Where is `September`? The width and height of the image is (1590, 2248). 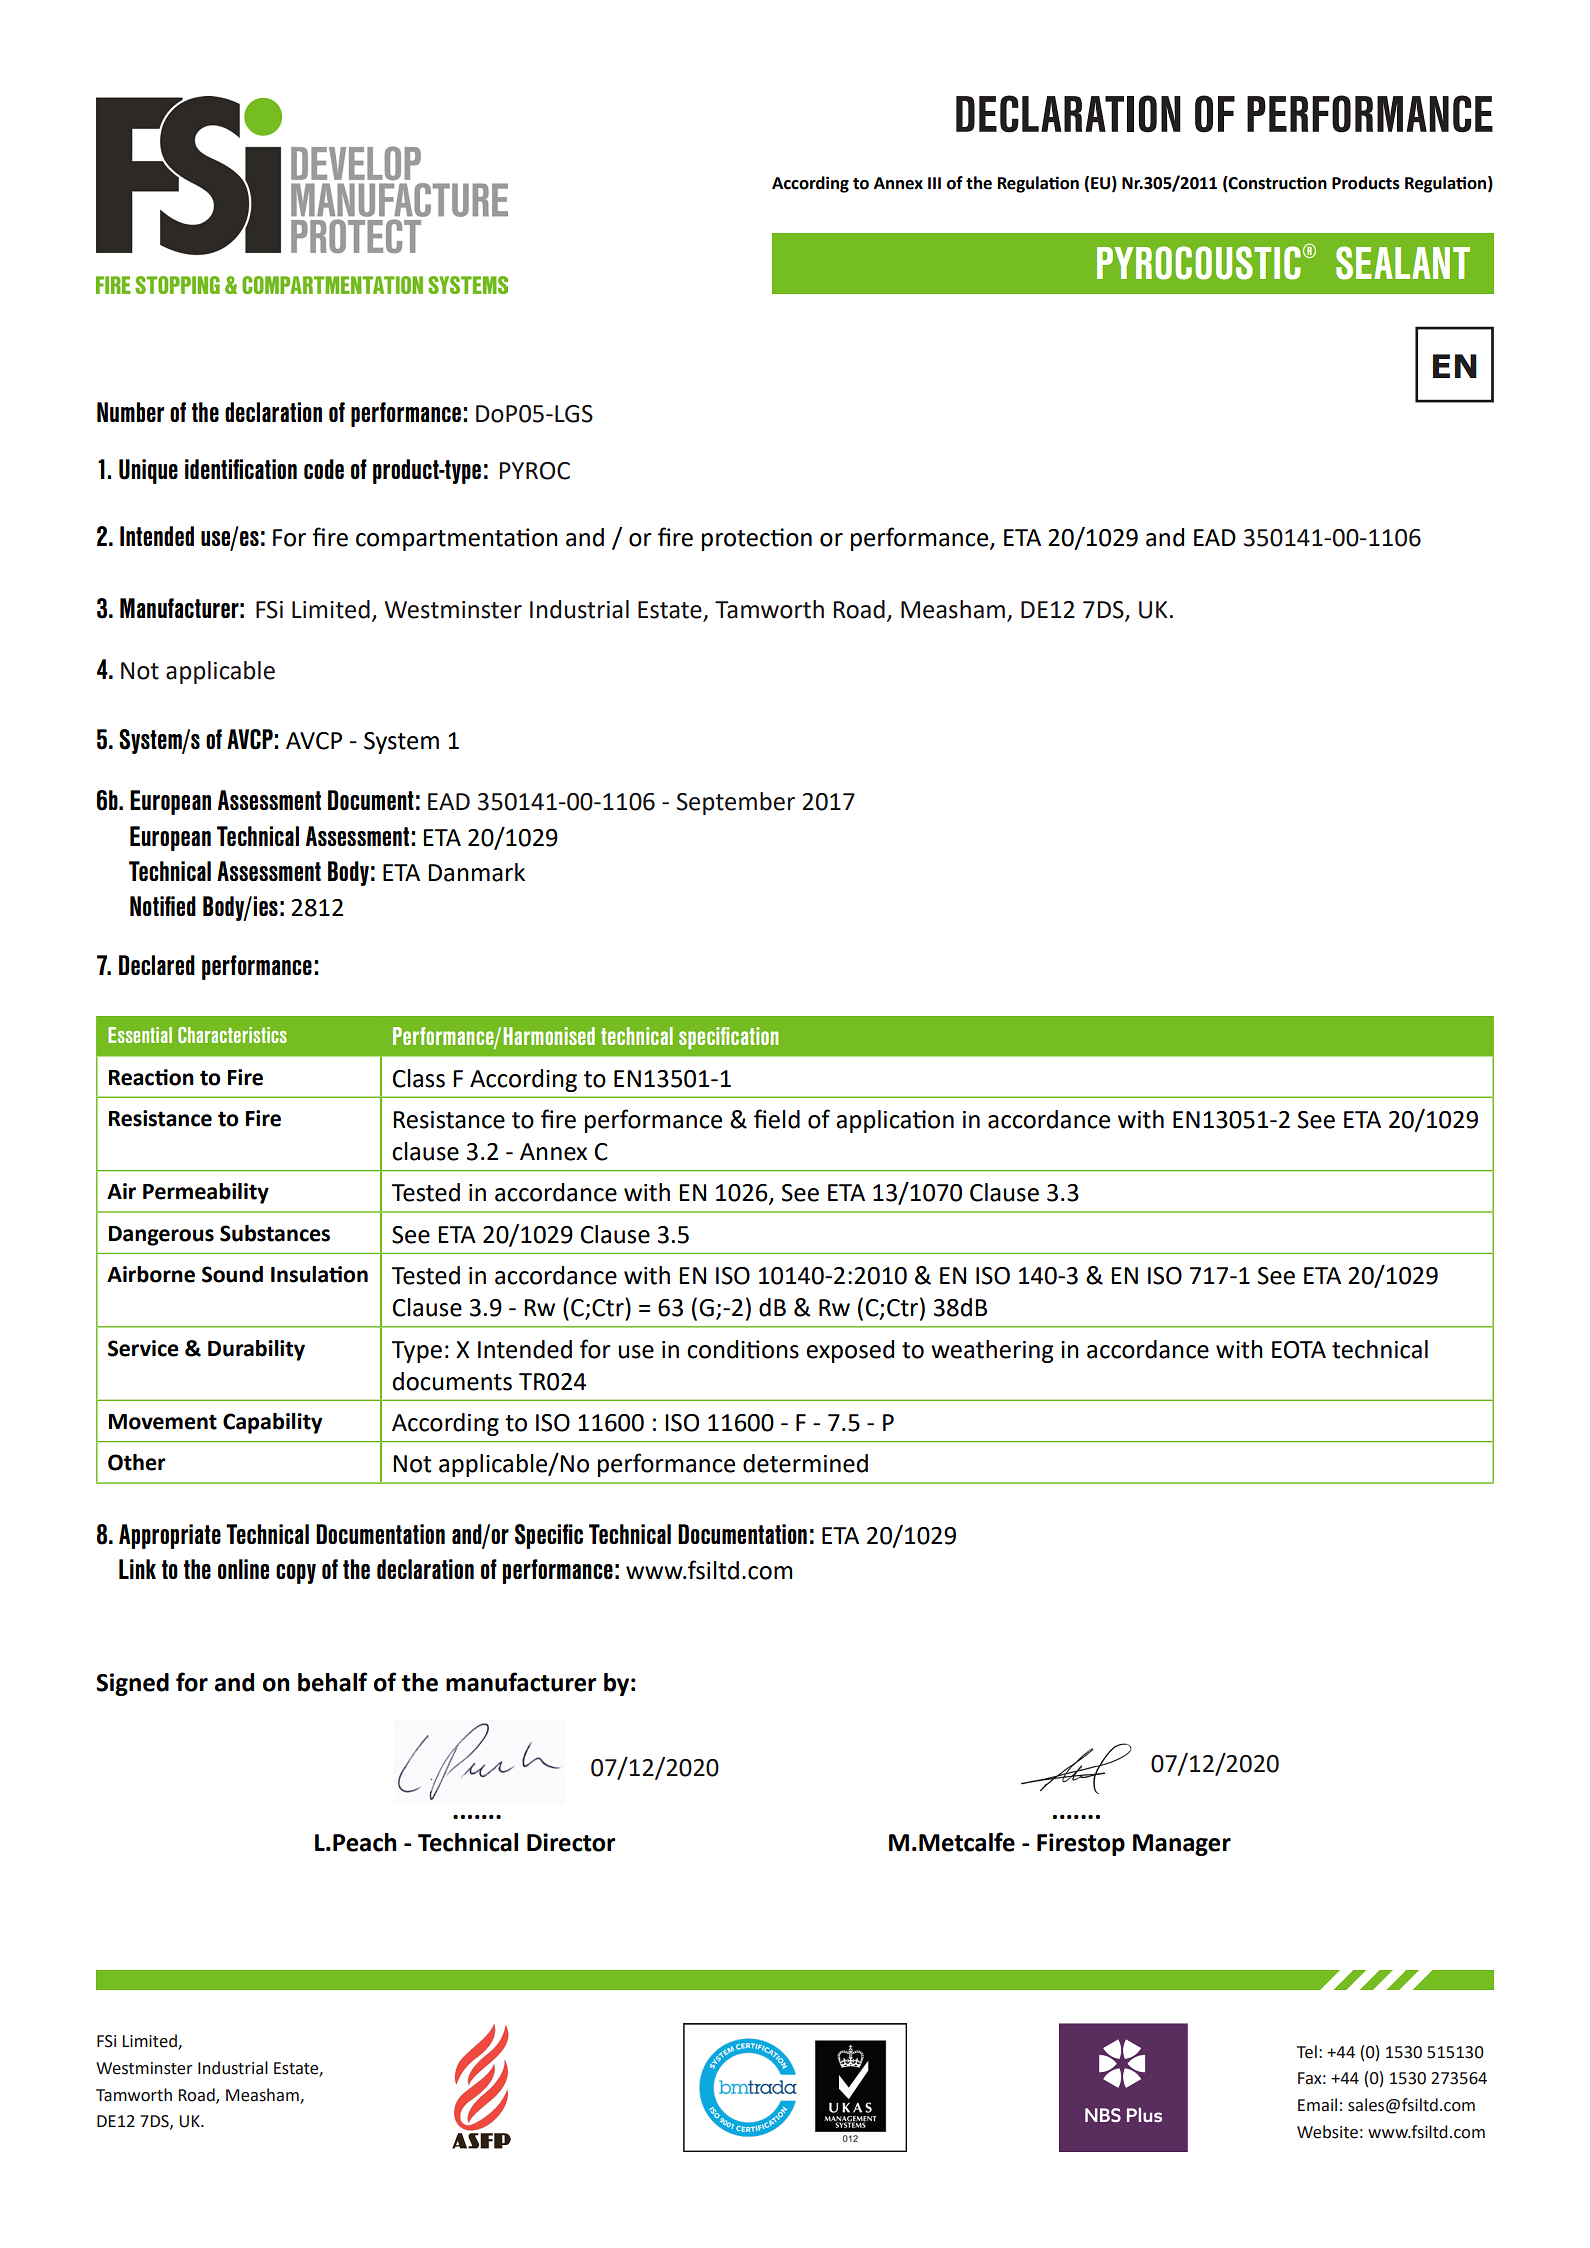
September is located at coordinates (736, 803).
